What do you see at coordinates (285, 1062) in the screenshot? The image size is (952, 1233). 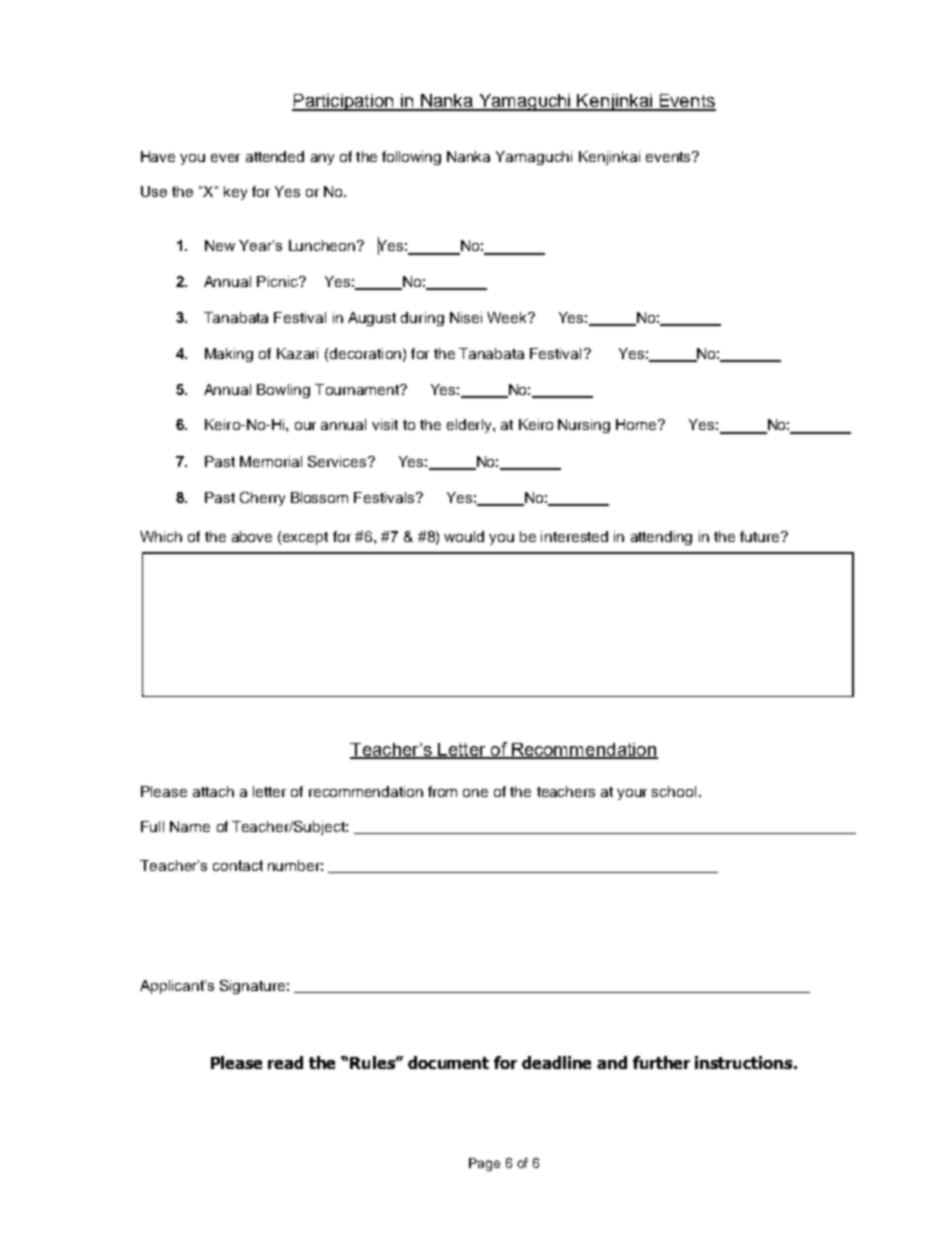 I see `read` at bounding box center [285, 1062].
